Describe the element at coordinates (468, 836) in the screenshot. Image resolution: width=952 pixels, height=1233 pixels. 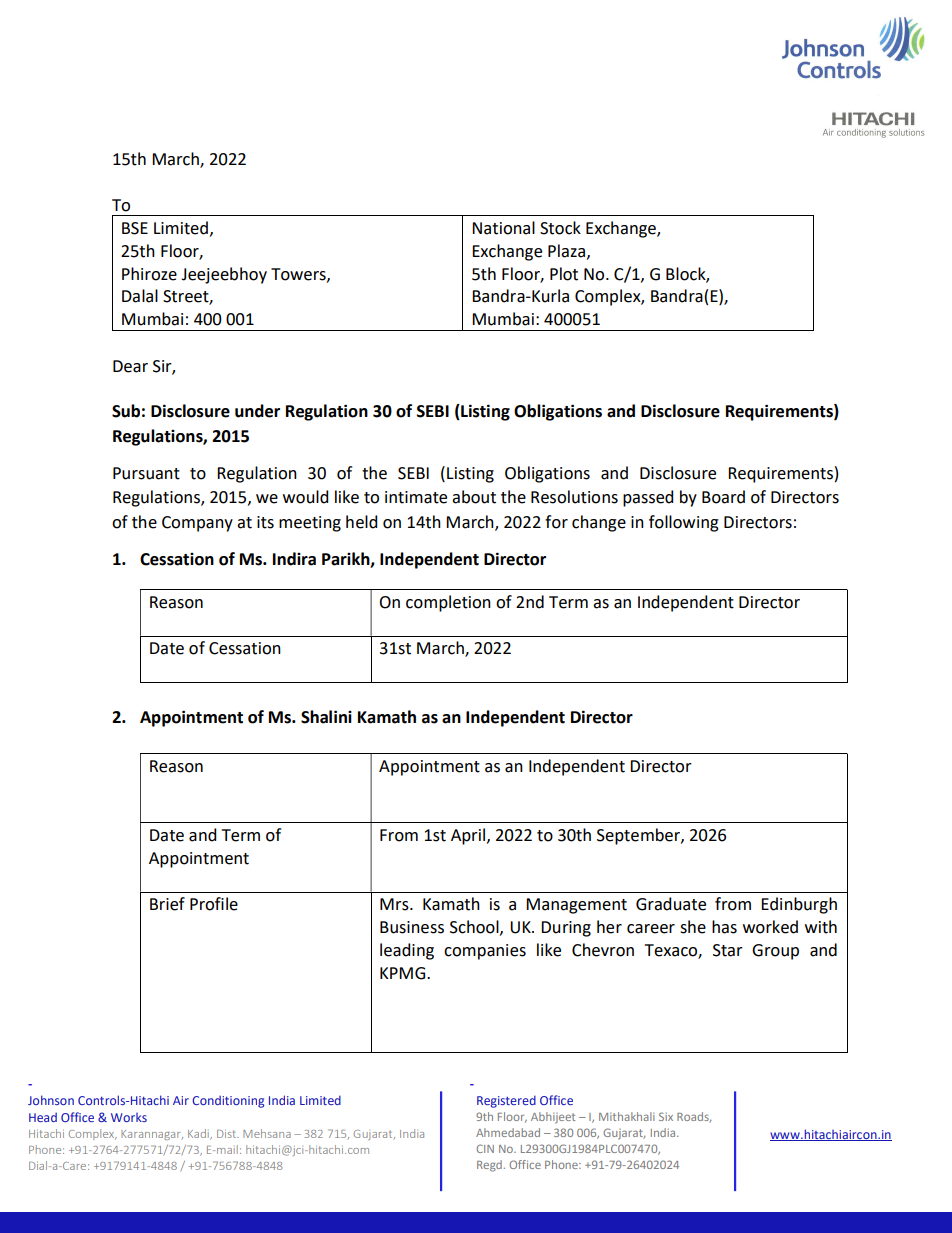
I see `April` at that location.
